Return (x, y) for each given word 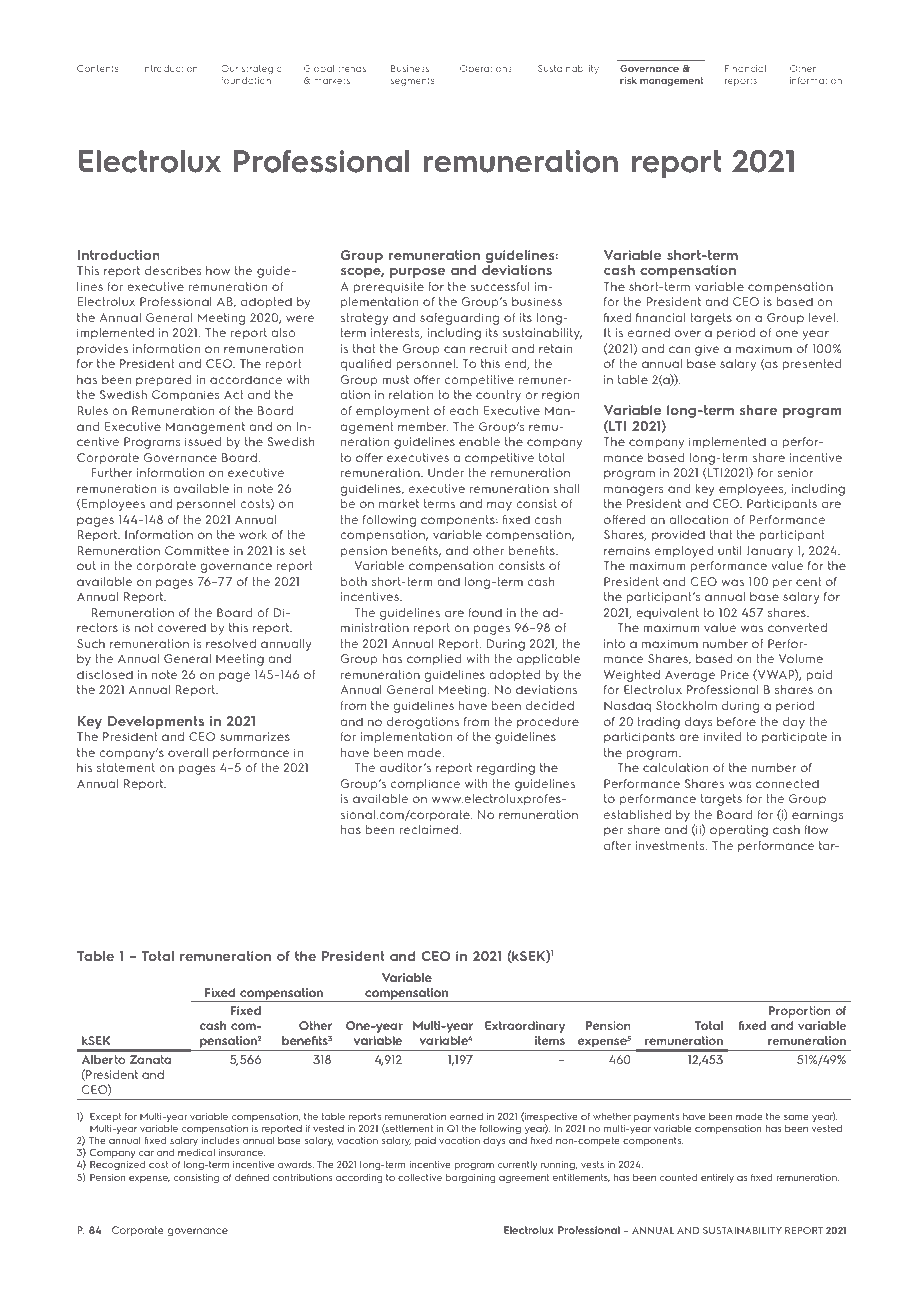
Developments (156, 722)
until (730, 550)
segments (412, 81)
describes (173, 270)
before (736, 721)
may (499, 506)
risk (628, 80)
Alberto (104, 1059)
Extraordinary (525, 1027)
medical (196, 1152)
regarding (506, 769)
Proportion (800, 1012)
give (707, 350)
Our (229, 68)
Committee (197, 550)
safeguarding (459, 319)
